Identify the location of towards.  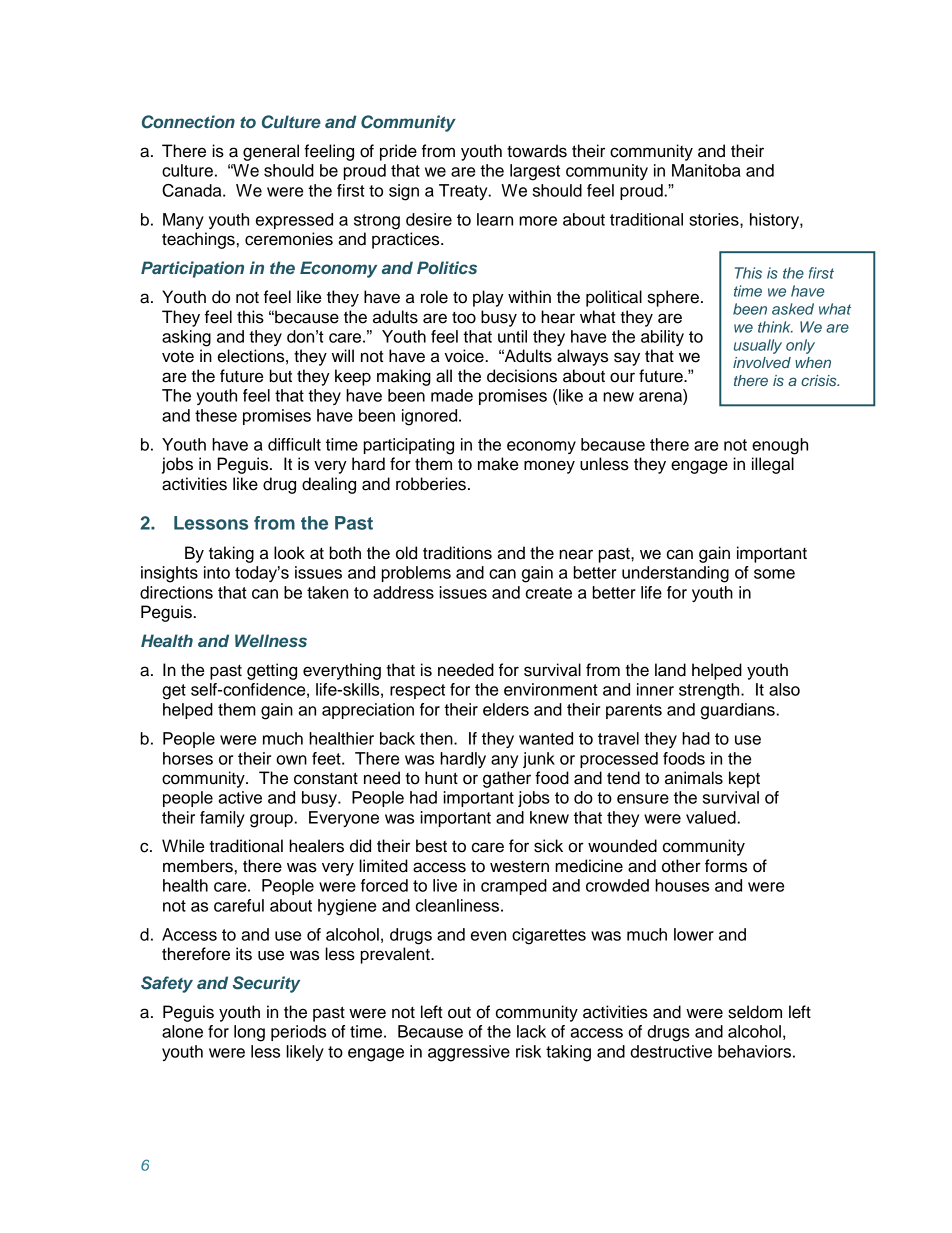
(537, 151).
